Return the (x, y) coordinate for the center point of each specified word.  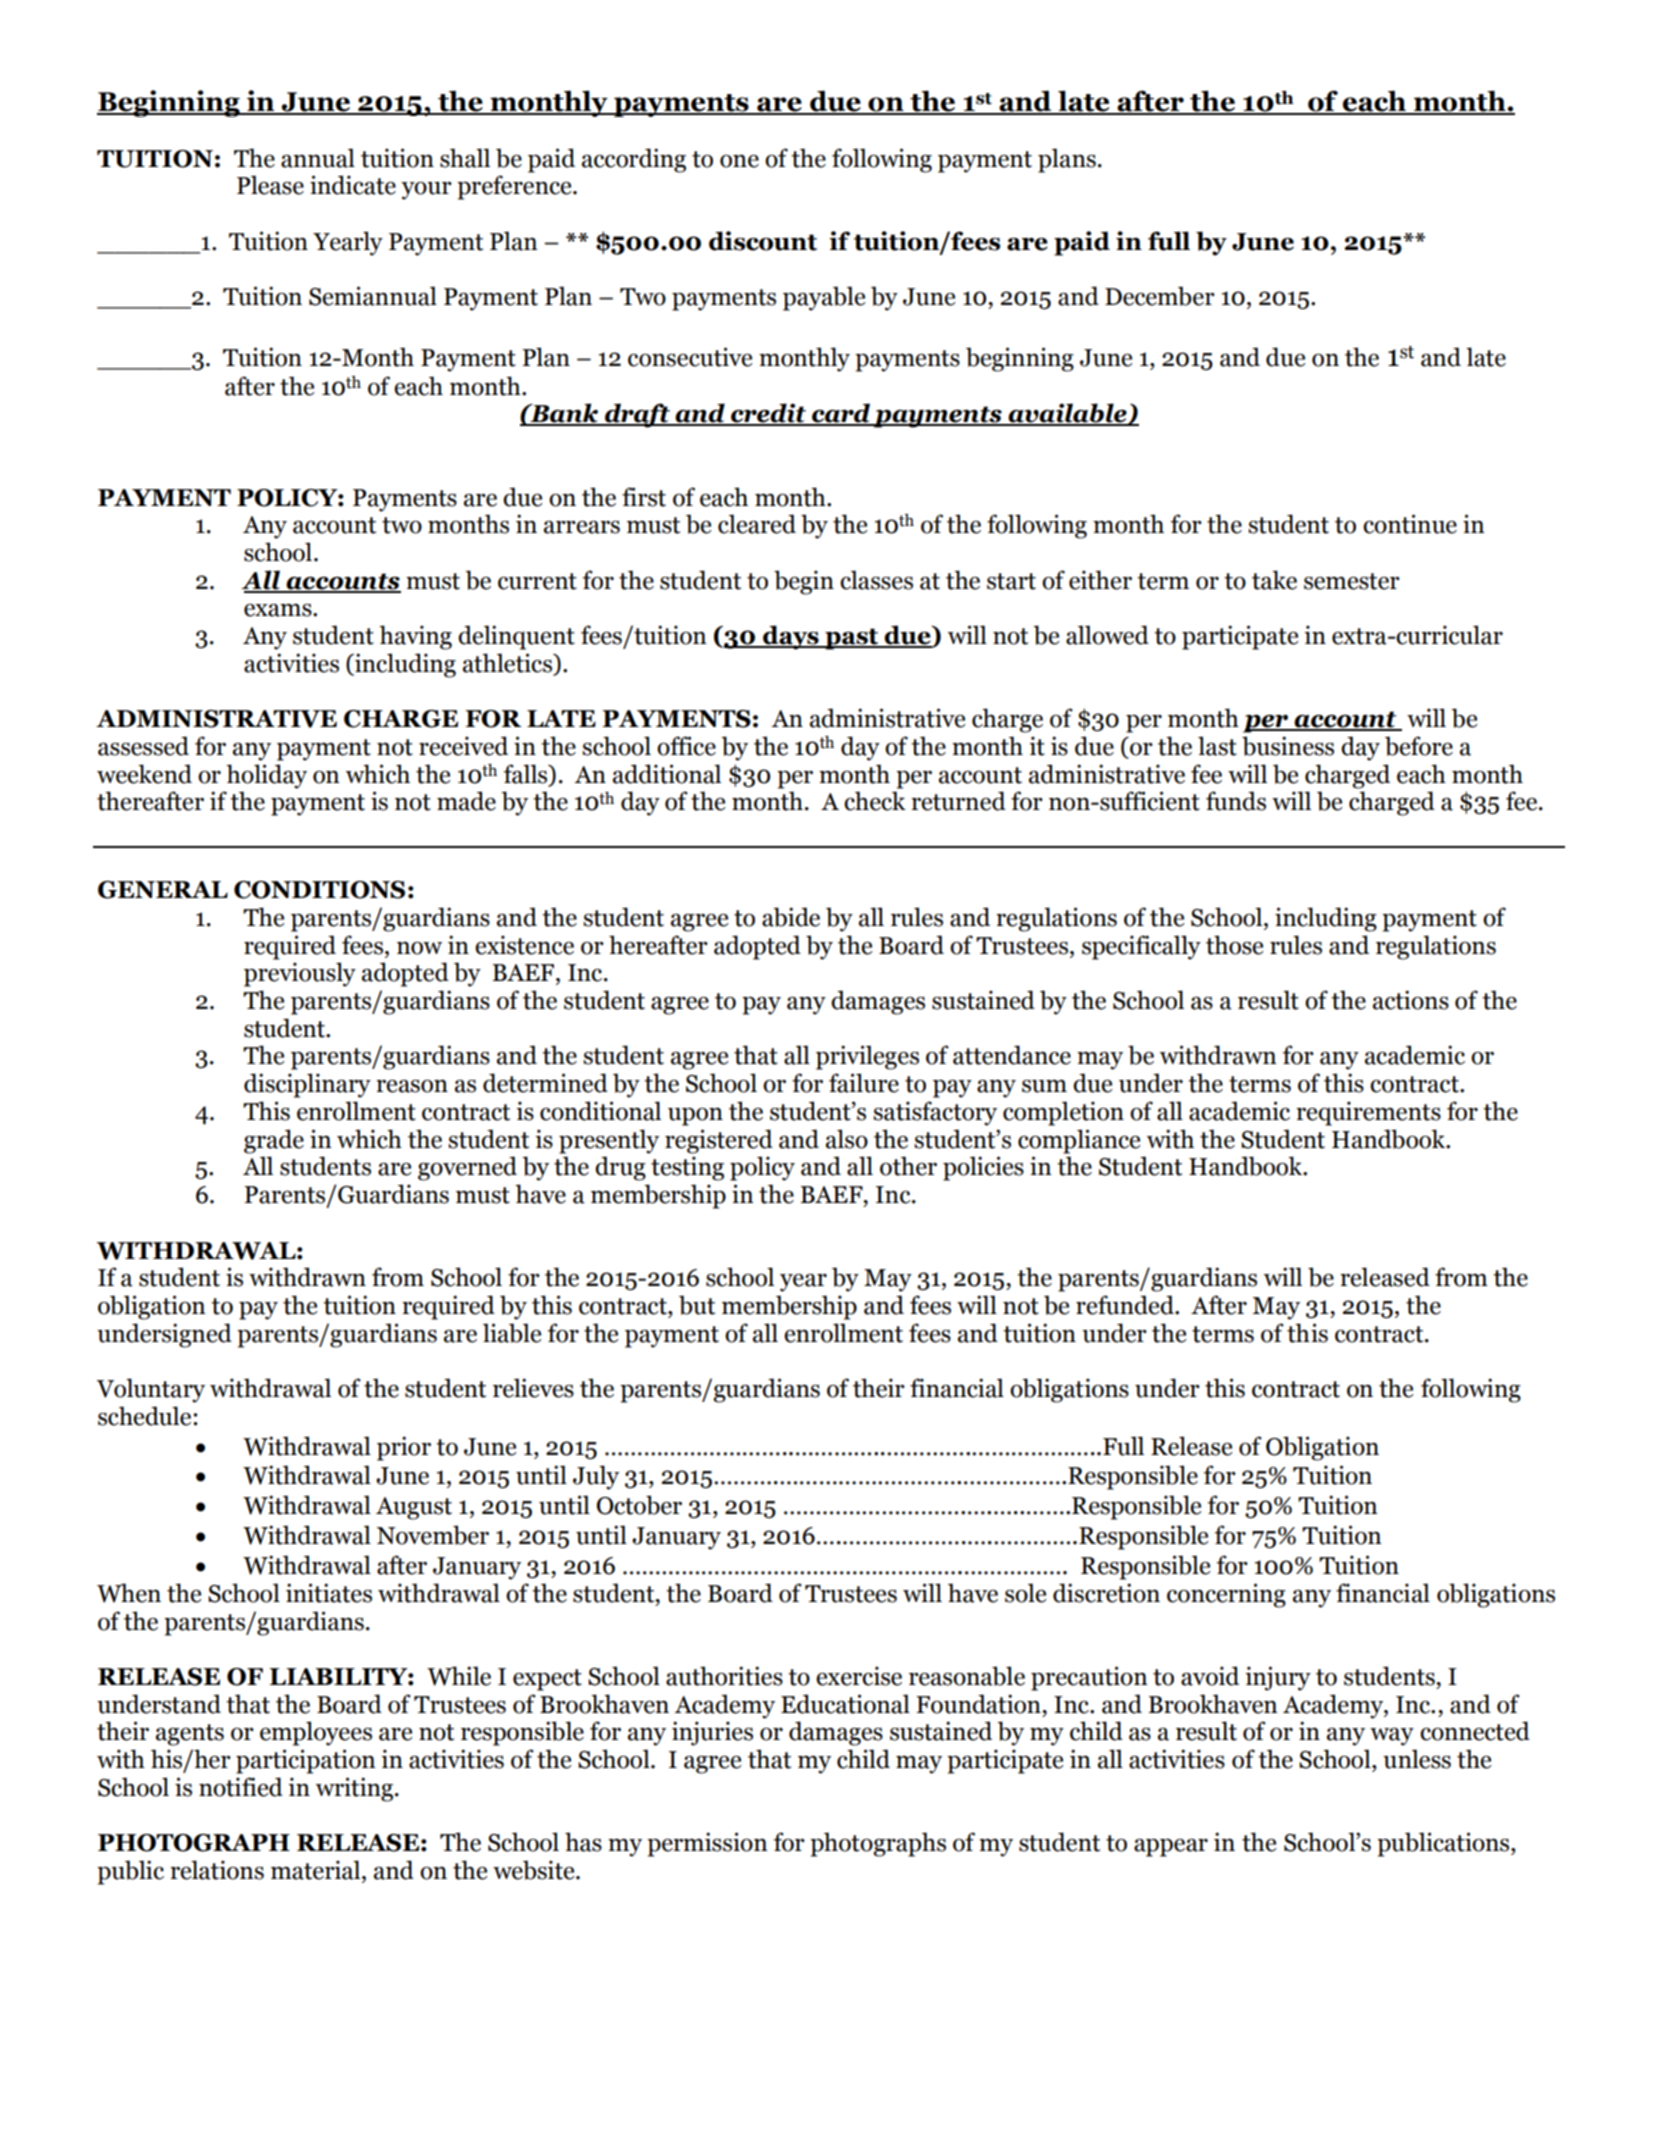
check (875, 801)
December (1160, 296)
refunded (1126, 1305)
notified (241, 1787)
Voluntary (151, 1390)
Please (270, 185)
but (697, 1305)
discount (763, 241)
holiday (266, 776)
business (1288, 746)
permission (707, 1844)
